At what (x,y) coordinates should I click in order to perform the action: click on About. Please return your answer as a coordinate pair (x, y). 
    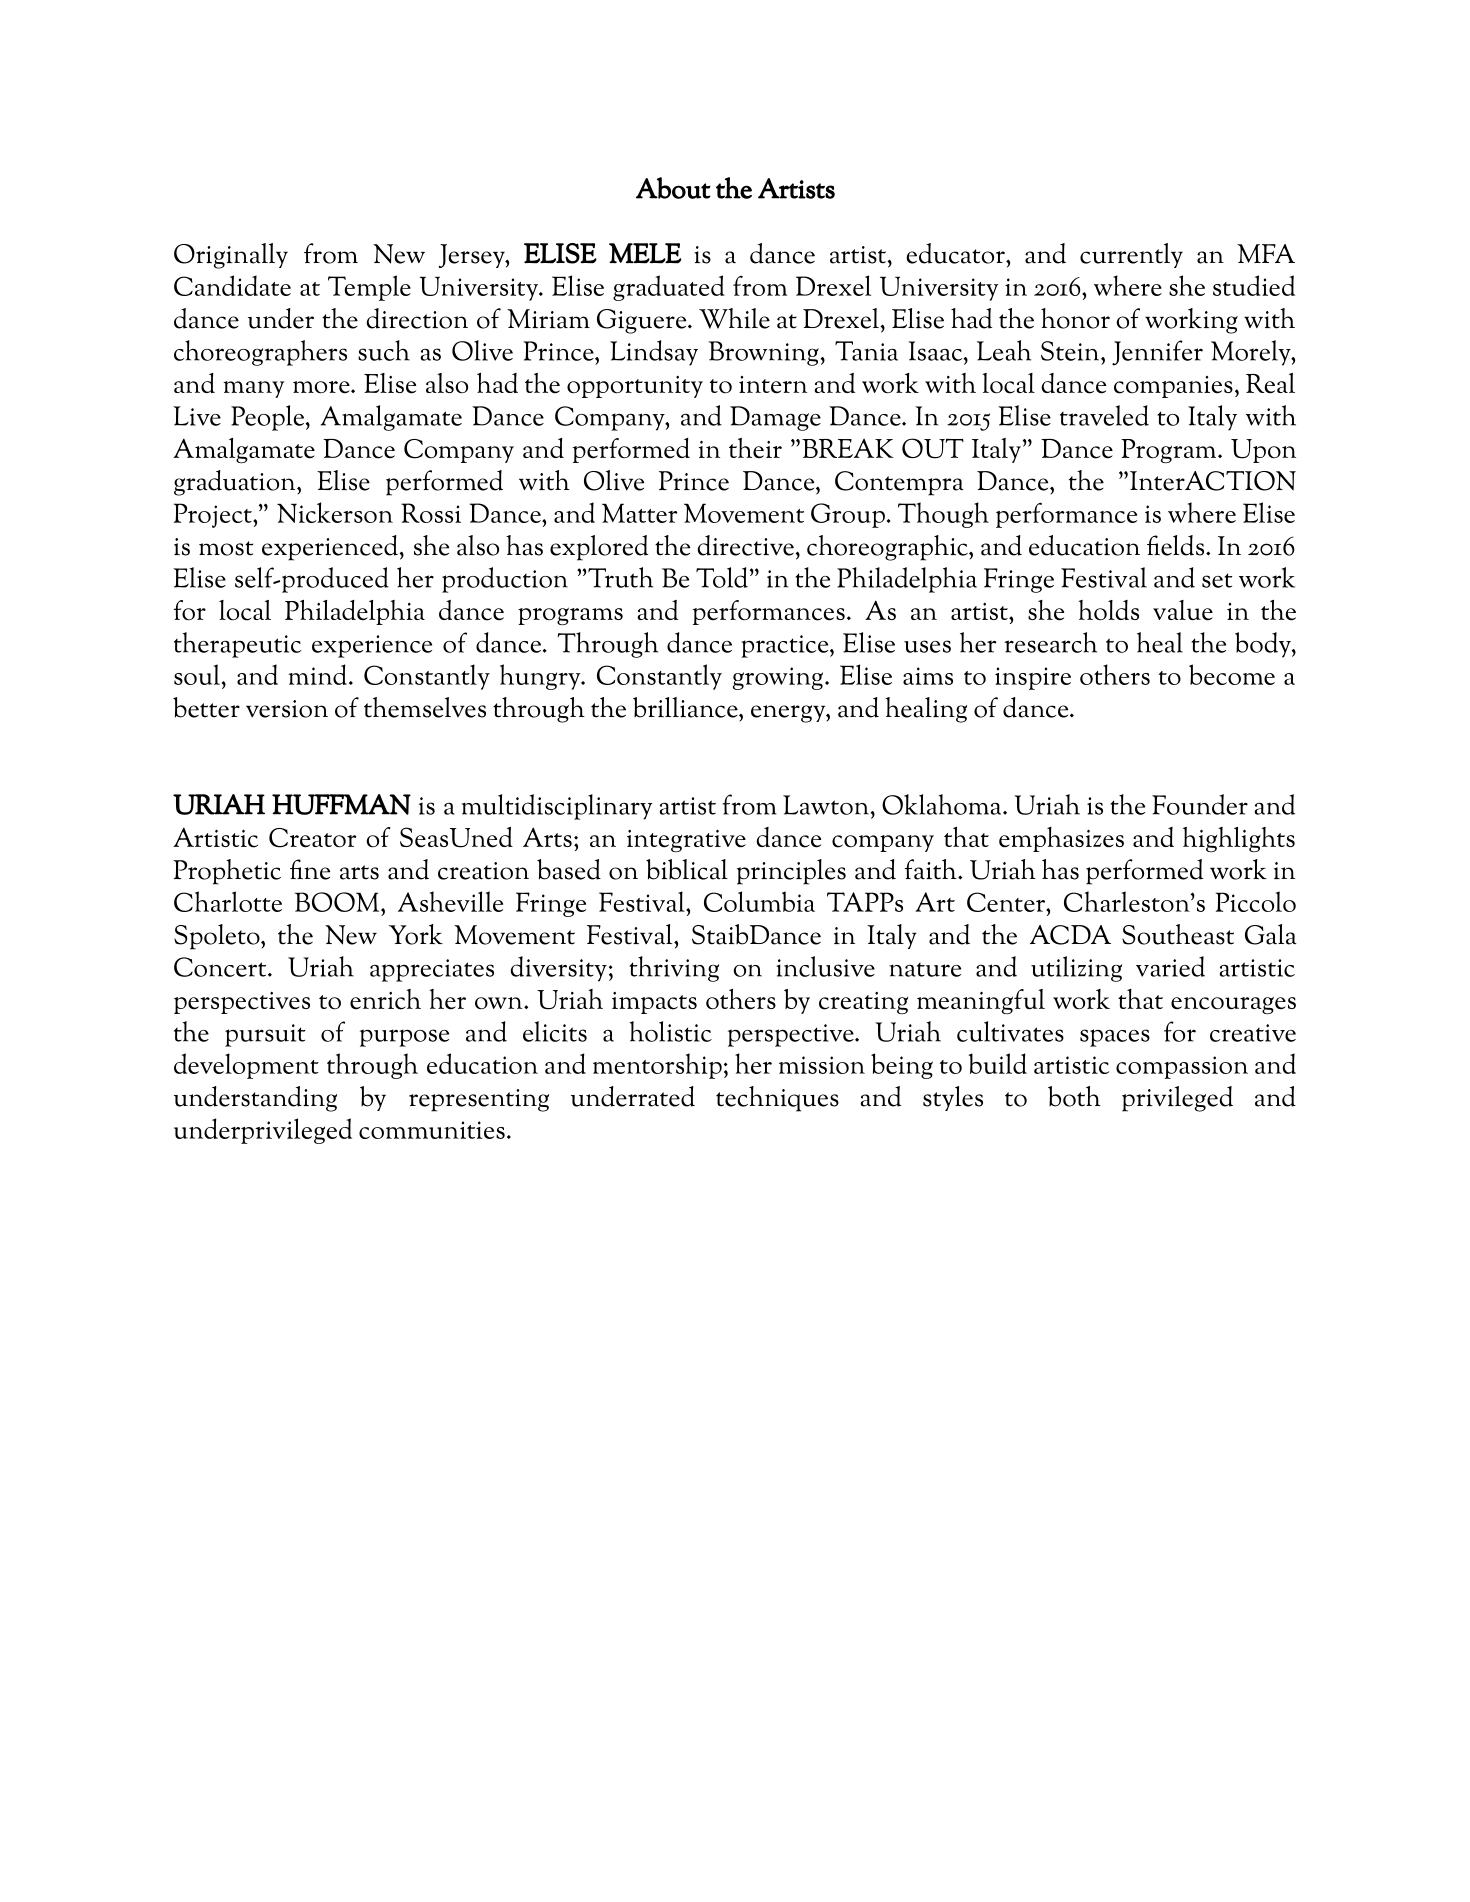
    Looking at the image, I should click on (673, 188).
